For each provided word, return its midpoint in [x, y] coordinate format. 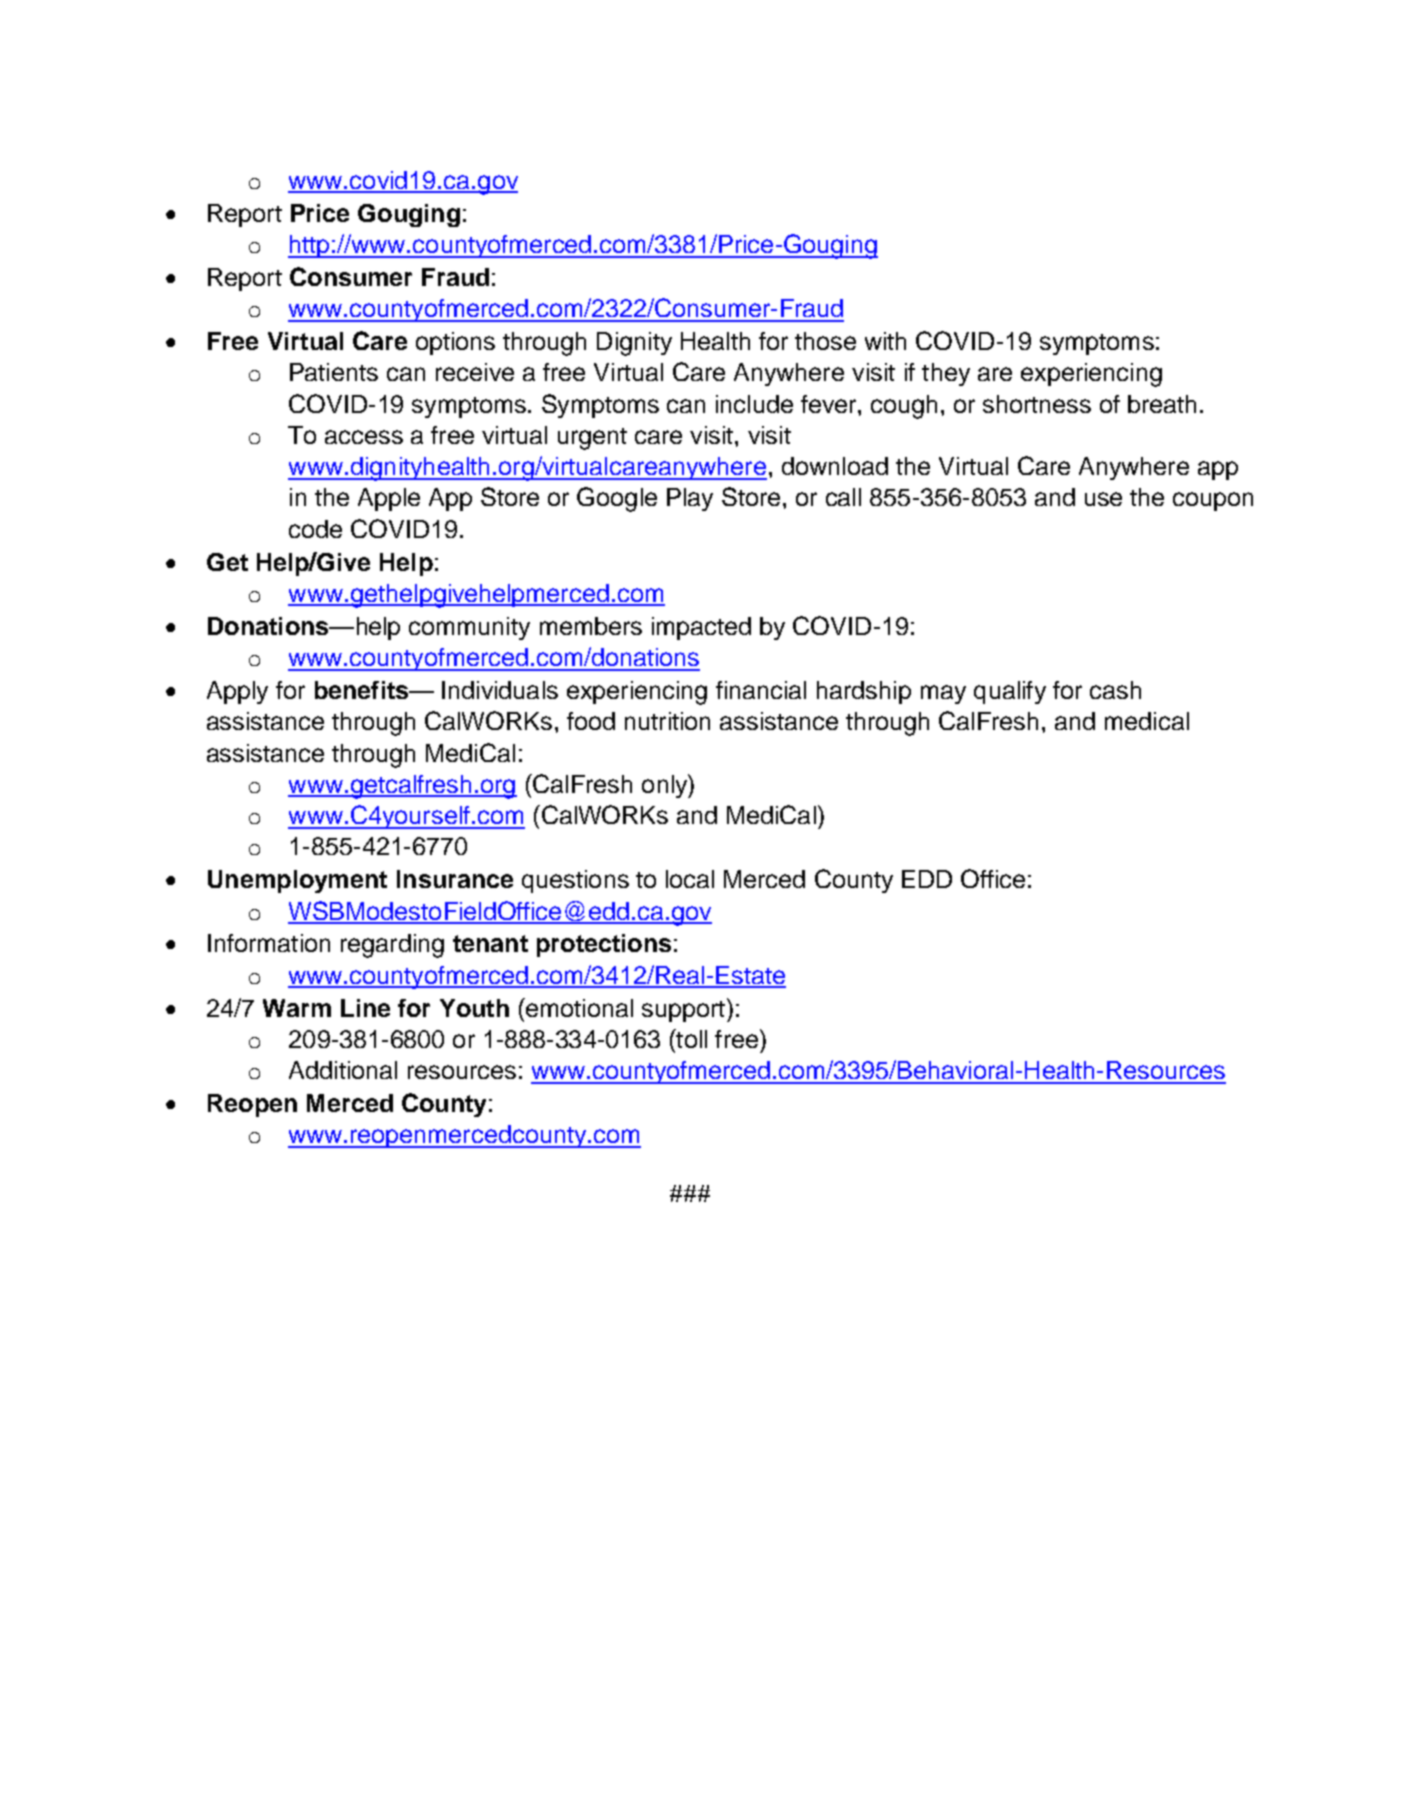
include [754, 404]
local [690, 879]
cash [1115, 690]
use [1103, 499]
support [683, 1011]
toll [690, 1038]
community [469, 628]
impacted [701, 628]
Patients [334, 372]
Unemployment [297, 881]
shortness [1037, 404]
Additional [343, 1070]
